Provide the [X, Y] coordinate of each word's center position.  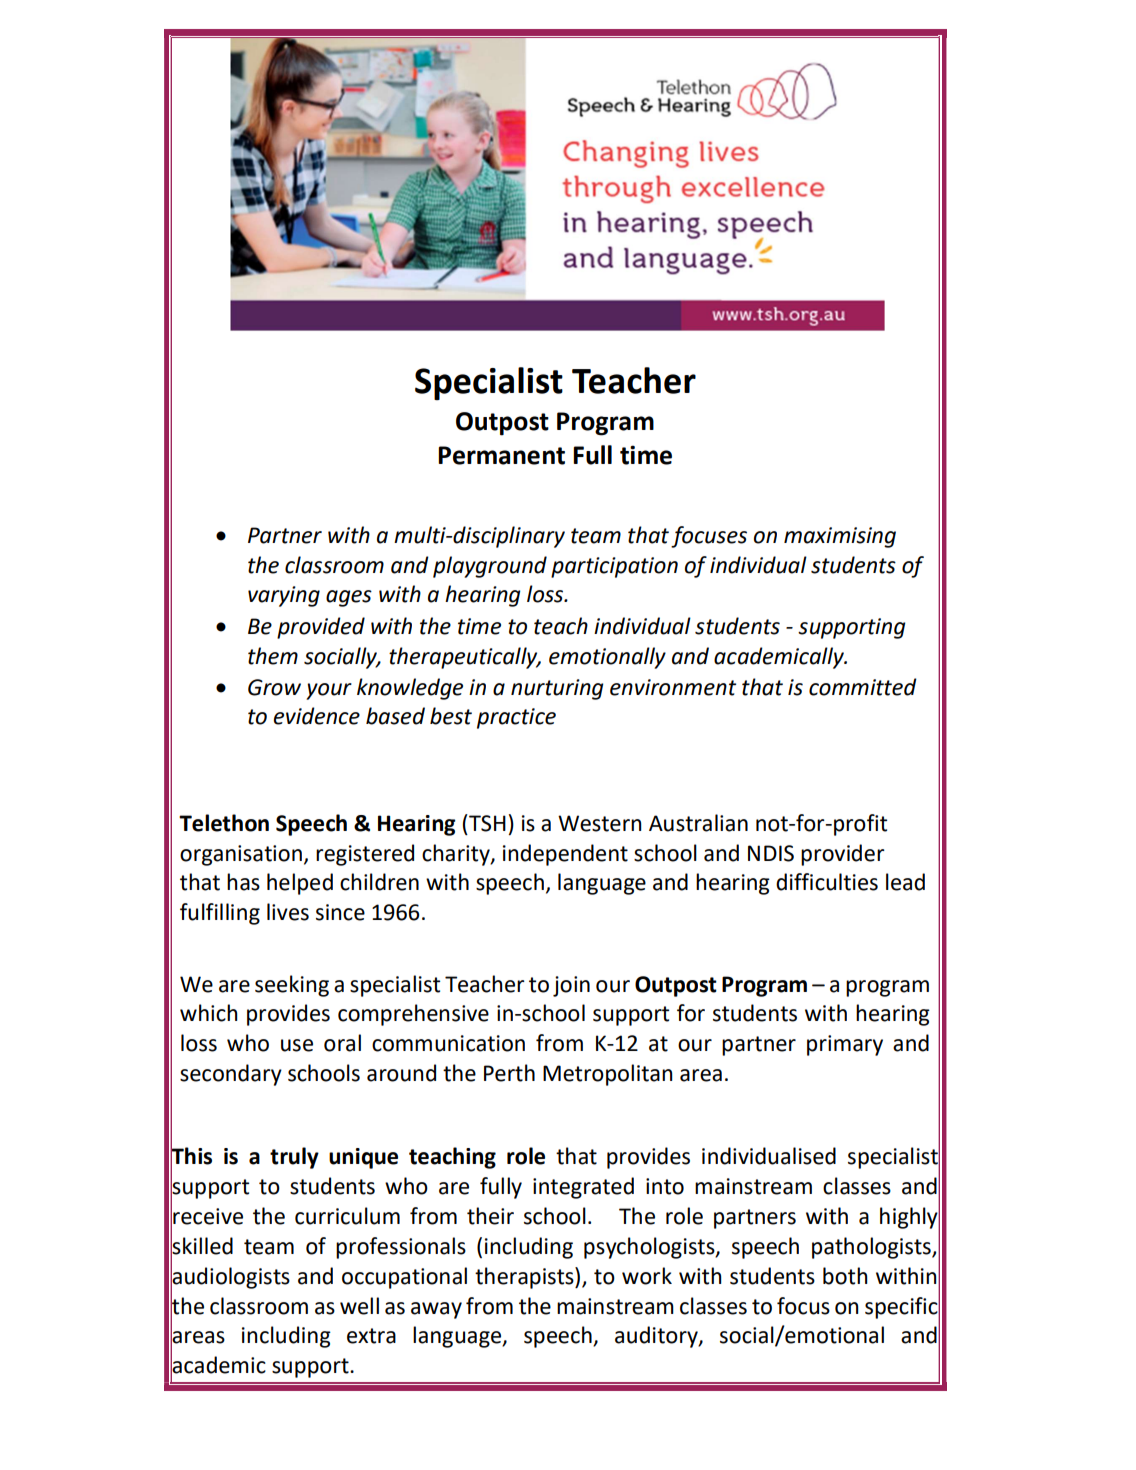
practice [516, 718]
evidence [317, 716]
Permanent [501, 455]
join [571, 986]
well [359, 1306]
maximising [840, 537]
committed [863, 687]
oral [342, 1043]
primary [845, 1045]
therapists [525, 1278]
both [845, 1276]
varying [284, 596]
